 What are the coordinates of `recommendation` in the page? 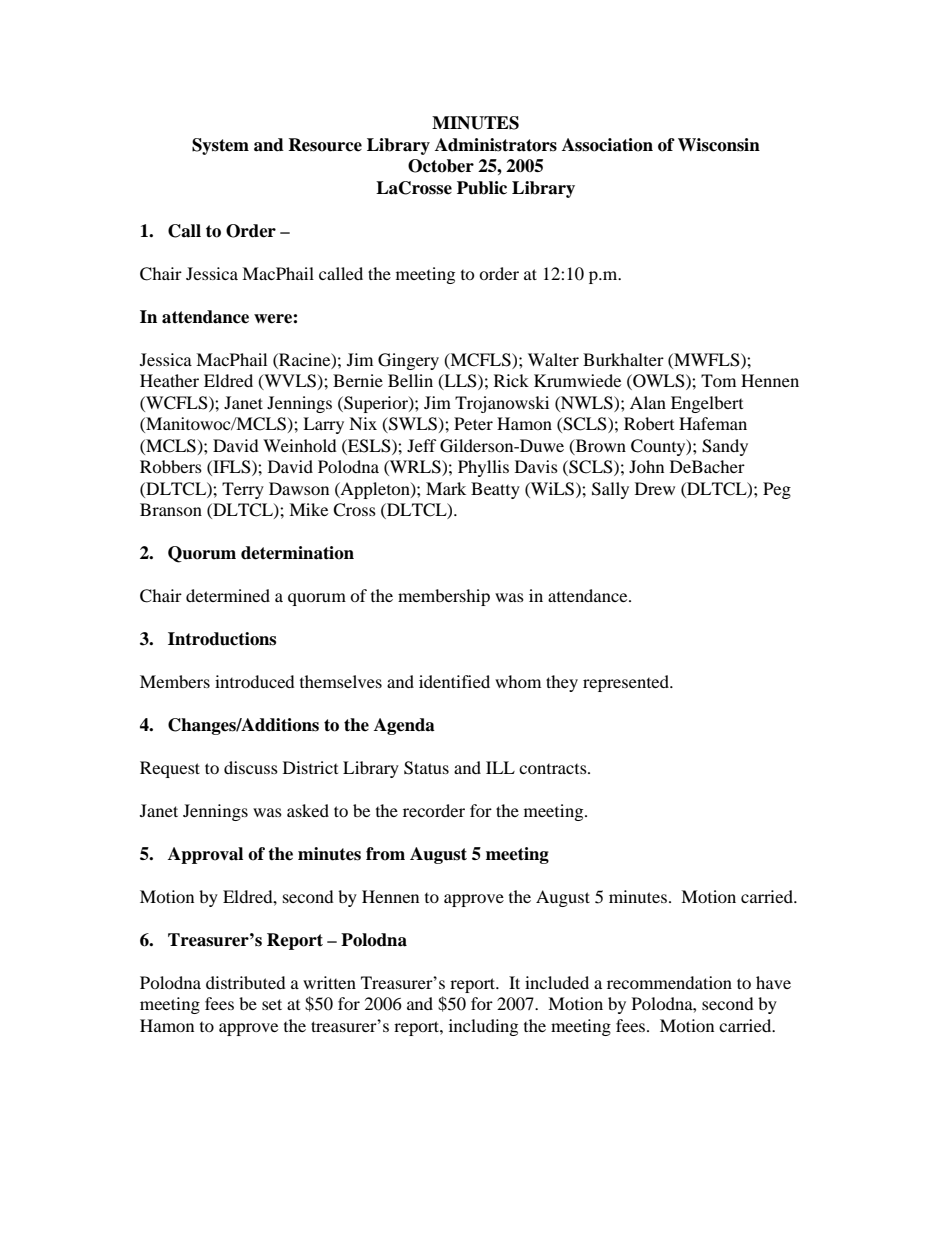 It's located at (669, 982).
